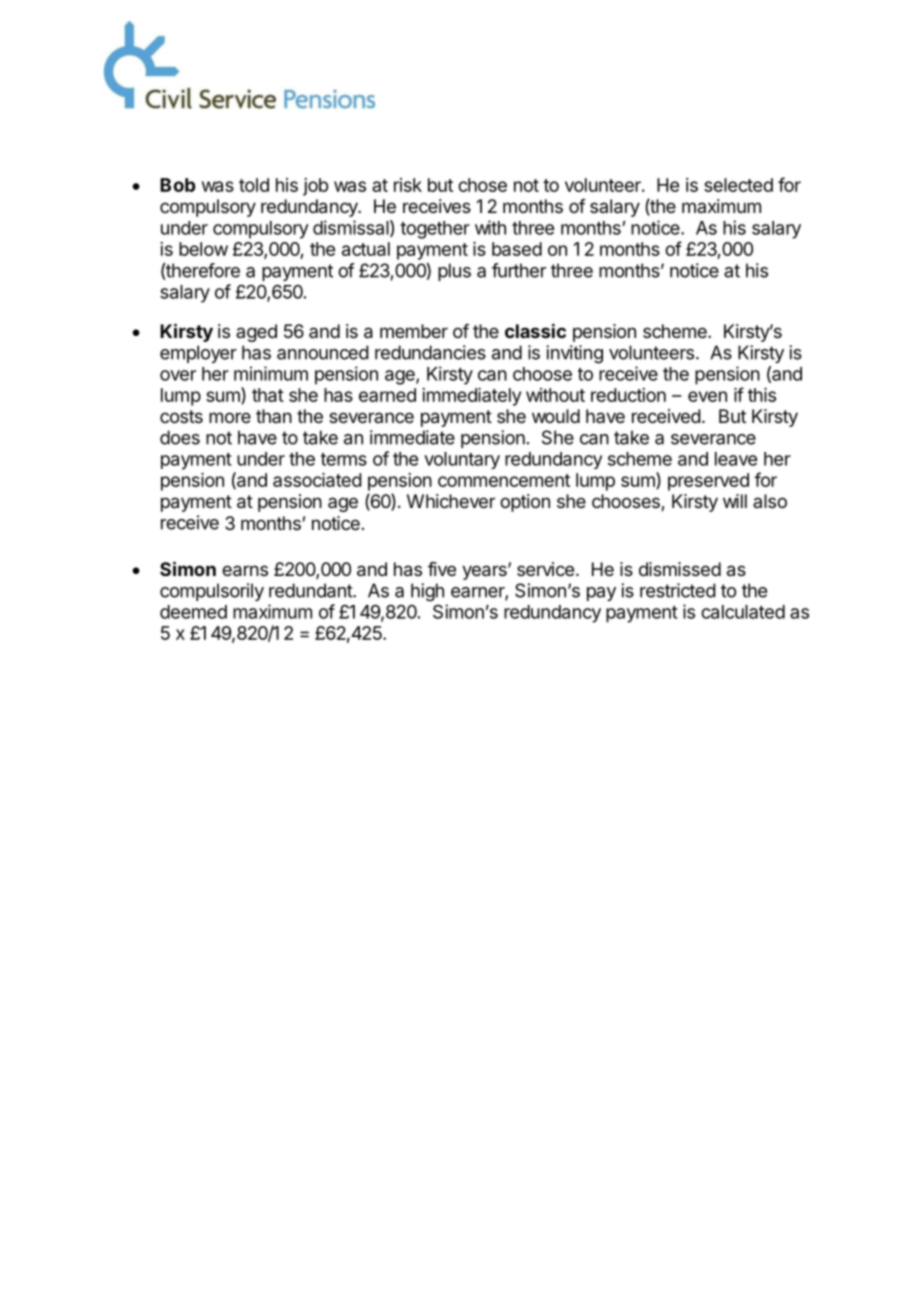 This document has height=1307, width=924. What do you see at coordinates (427, 592) in the document?
I see `high` at bounding box center [427, 592].
